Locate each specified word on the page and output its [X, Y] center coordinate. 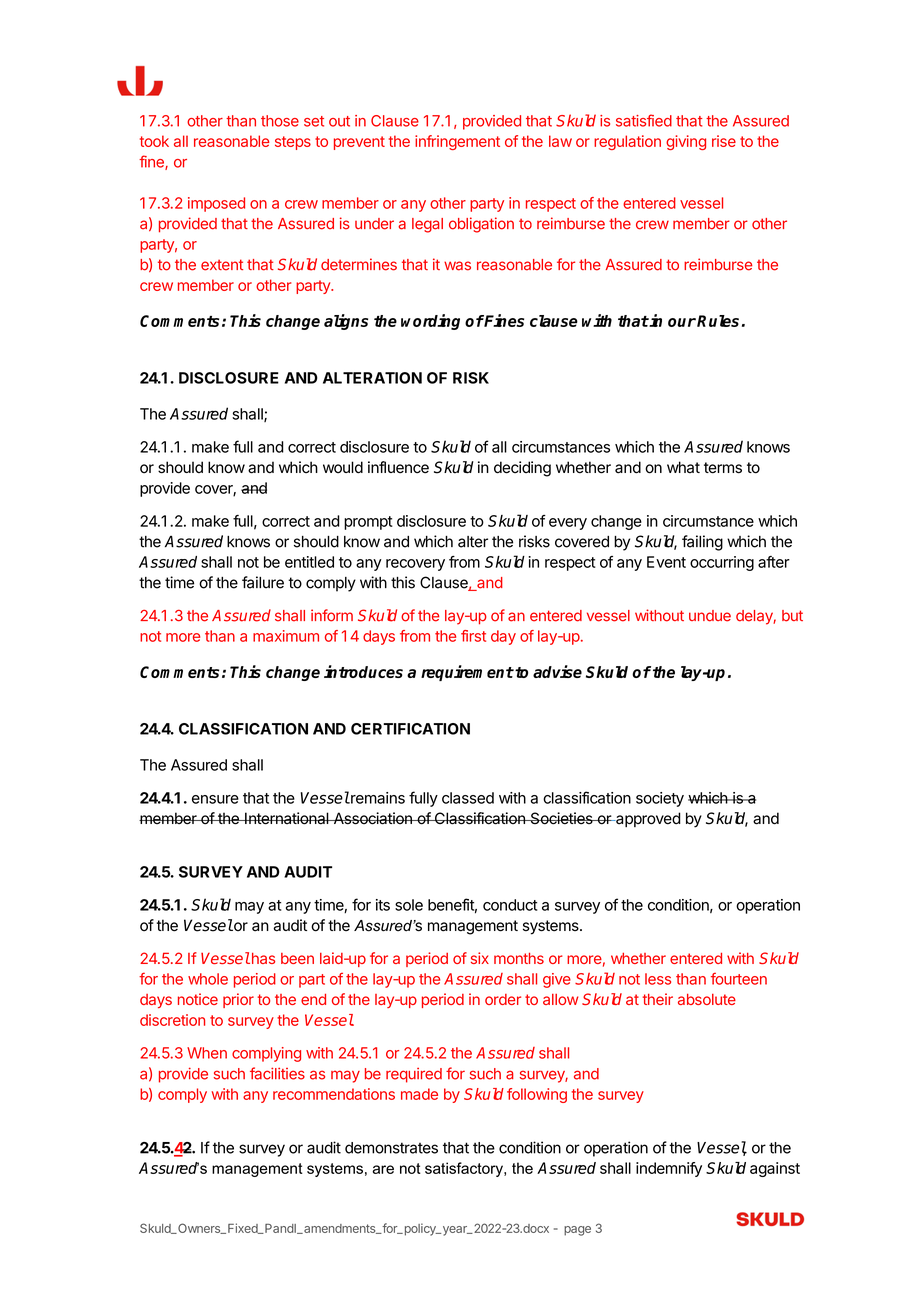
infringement [457, 142]
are [383, 1169]
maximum [286, 636]
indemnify [669, 1169]
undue [710, 616]
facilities [277, 1073]
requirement [467, 673]
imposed [216, 204]
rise [724, 141]
